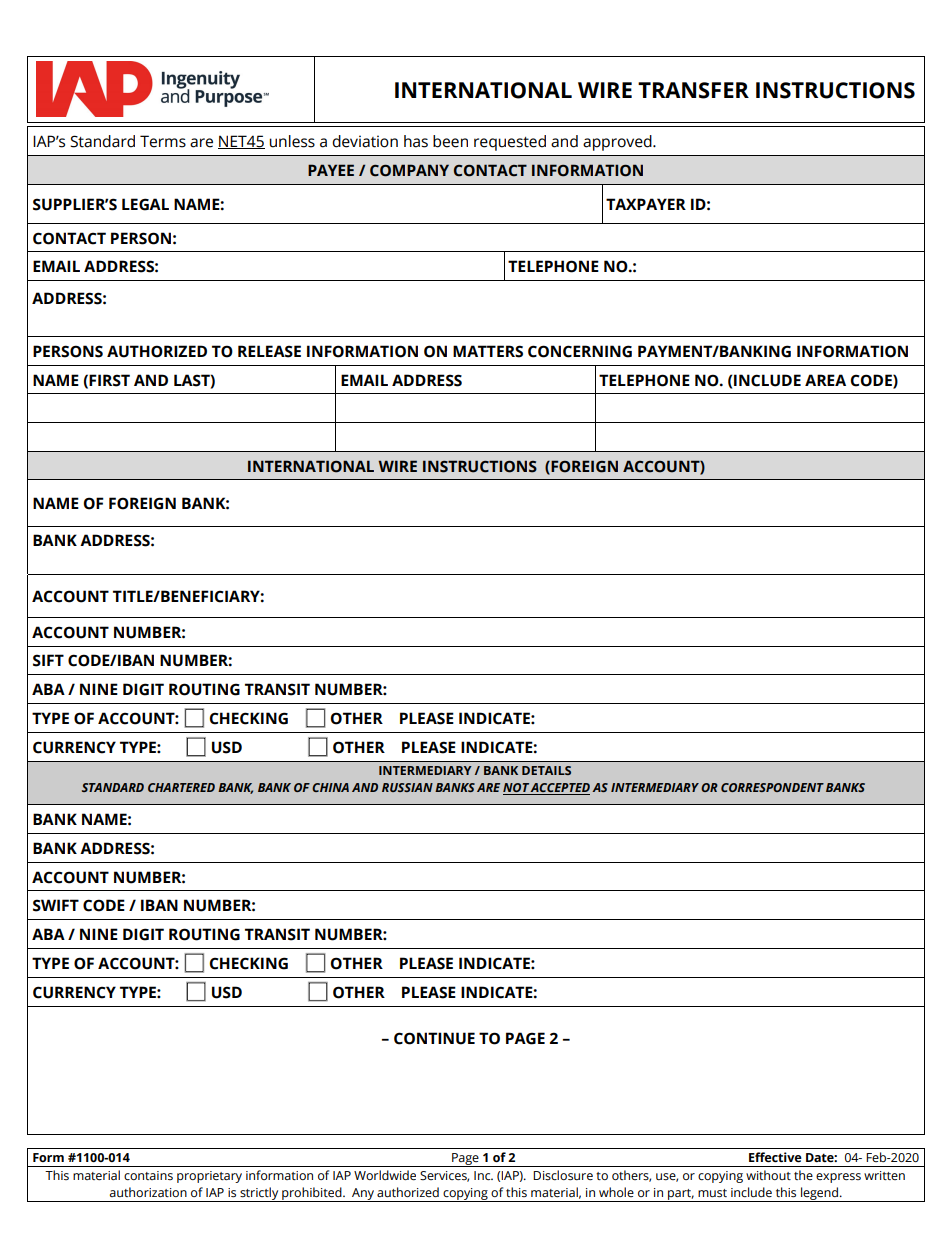 The width and height of the image is (952, 1233). Describe the element at coordinates (109, 380) in the image. I see `FIRST` at that location.
